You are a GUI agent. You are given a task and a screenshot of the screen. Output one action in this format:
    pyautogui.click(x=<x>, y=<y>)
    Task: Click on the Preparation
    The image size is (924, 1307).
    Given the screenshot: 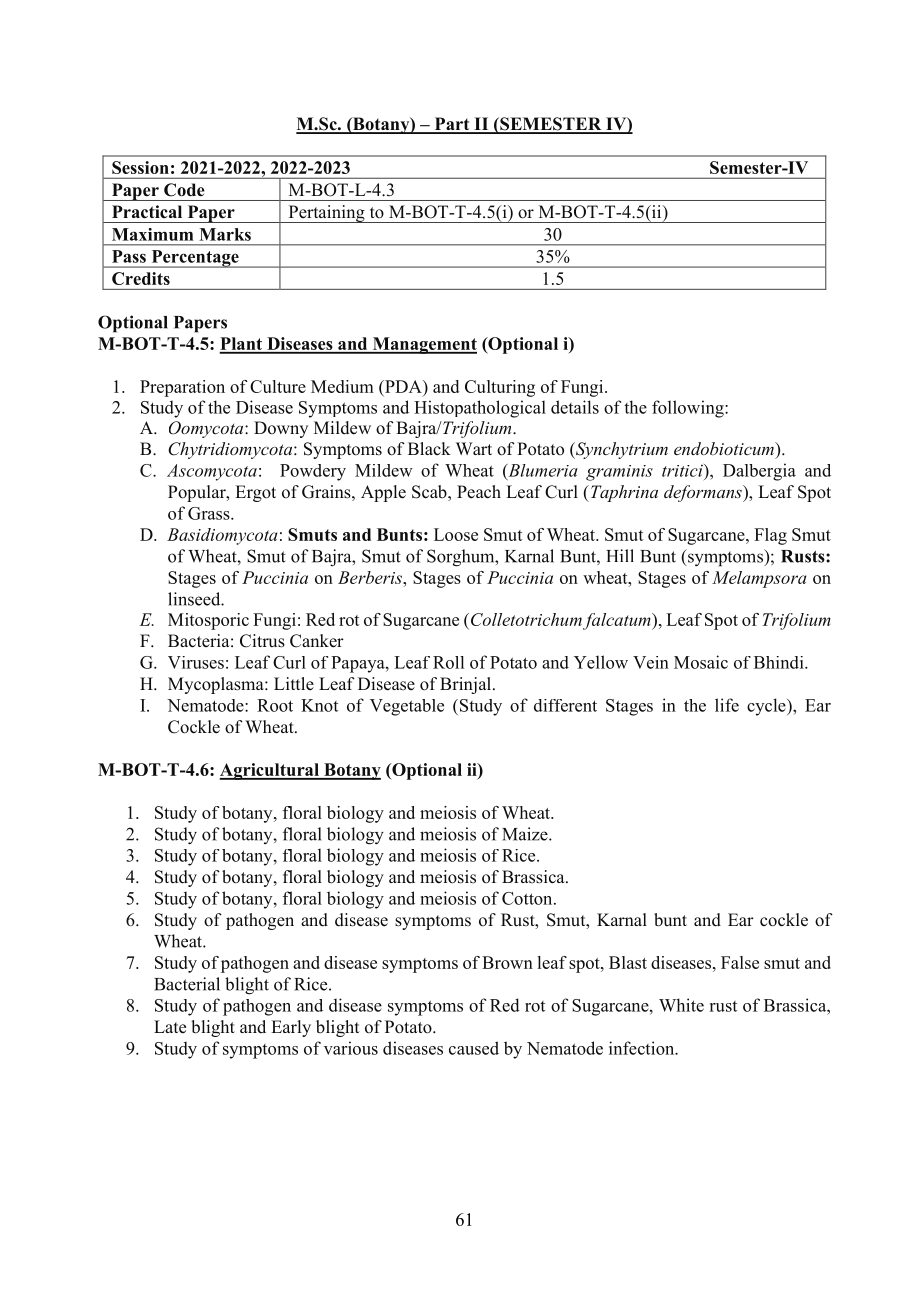 What is the action you would take?
    pyautogui.click(x=182, y=388)
